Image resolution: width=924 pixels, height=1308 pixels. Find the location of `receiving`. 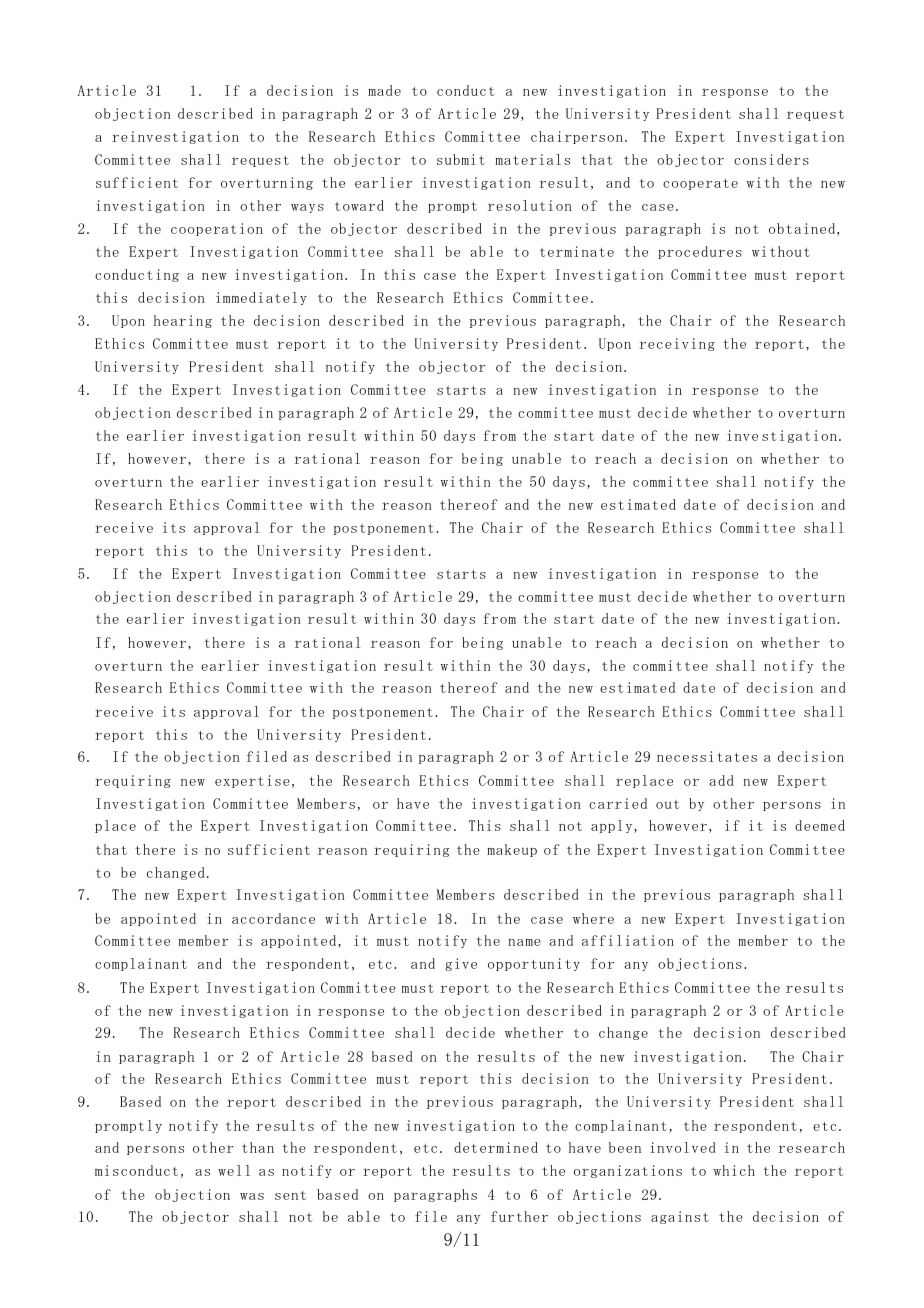

receiving is located at coordinates (677, 344).
